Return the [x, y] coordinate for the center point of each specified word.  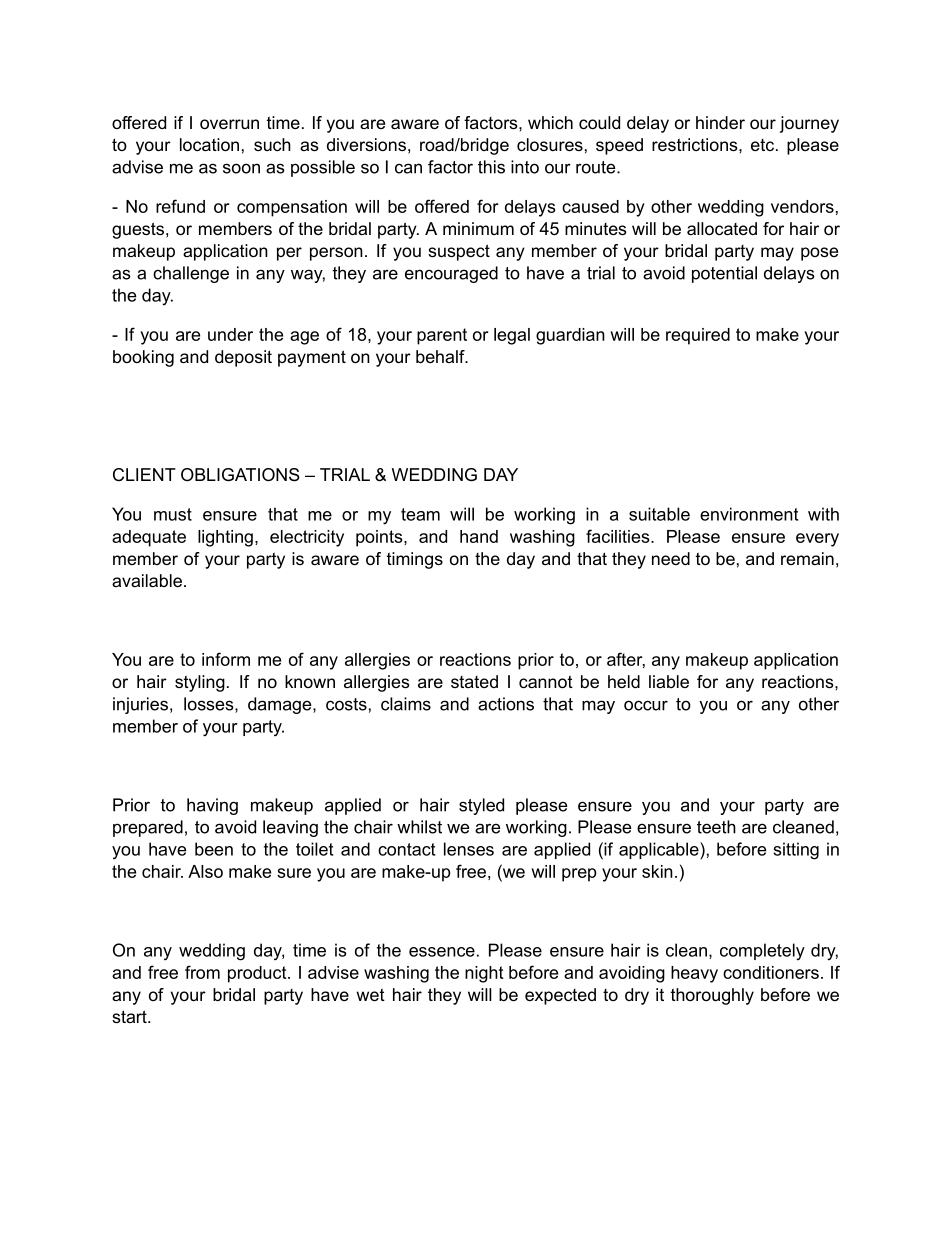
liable [669, 681]
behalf [441, 356]
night [484, 974]
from [202, 972]
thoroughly [712, 996]
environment [749, 514]
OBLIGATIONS [240, 475]
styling [200, 683]
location [209, 144]
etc [762, 145]
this [491, 167]
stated [474, 681]
